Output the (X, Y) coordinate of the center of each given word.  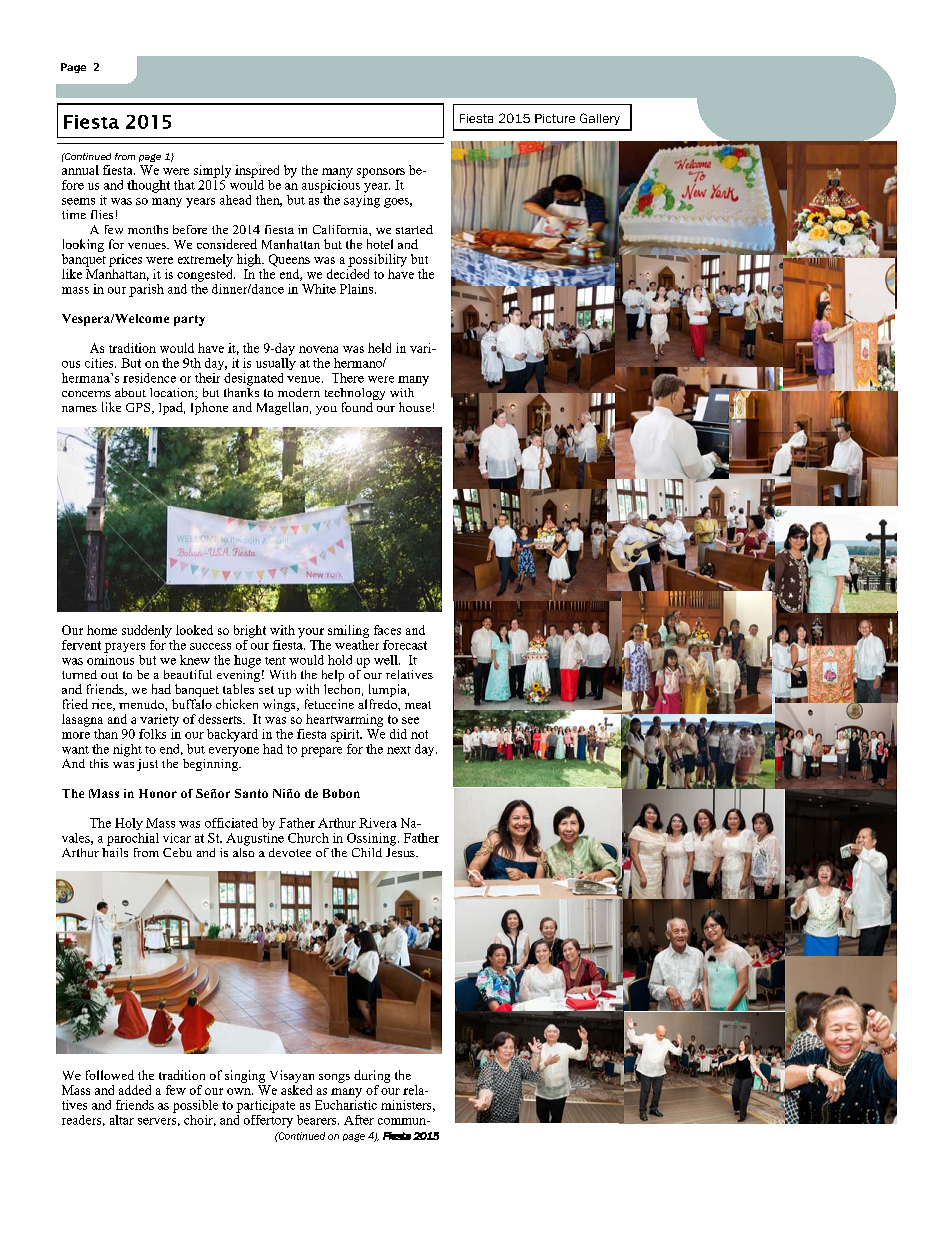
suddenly (147, 631)
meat (418, 705)
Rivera (378, 823)
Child (367, 852)
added (135, 1090)
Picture (555, 118)
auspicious (331, 185)
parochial (133, 839)
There (348, 378)
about (130, 392)
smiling (348, 631)
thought (148, 186)
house (415, 407)
